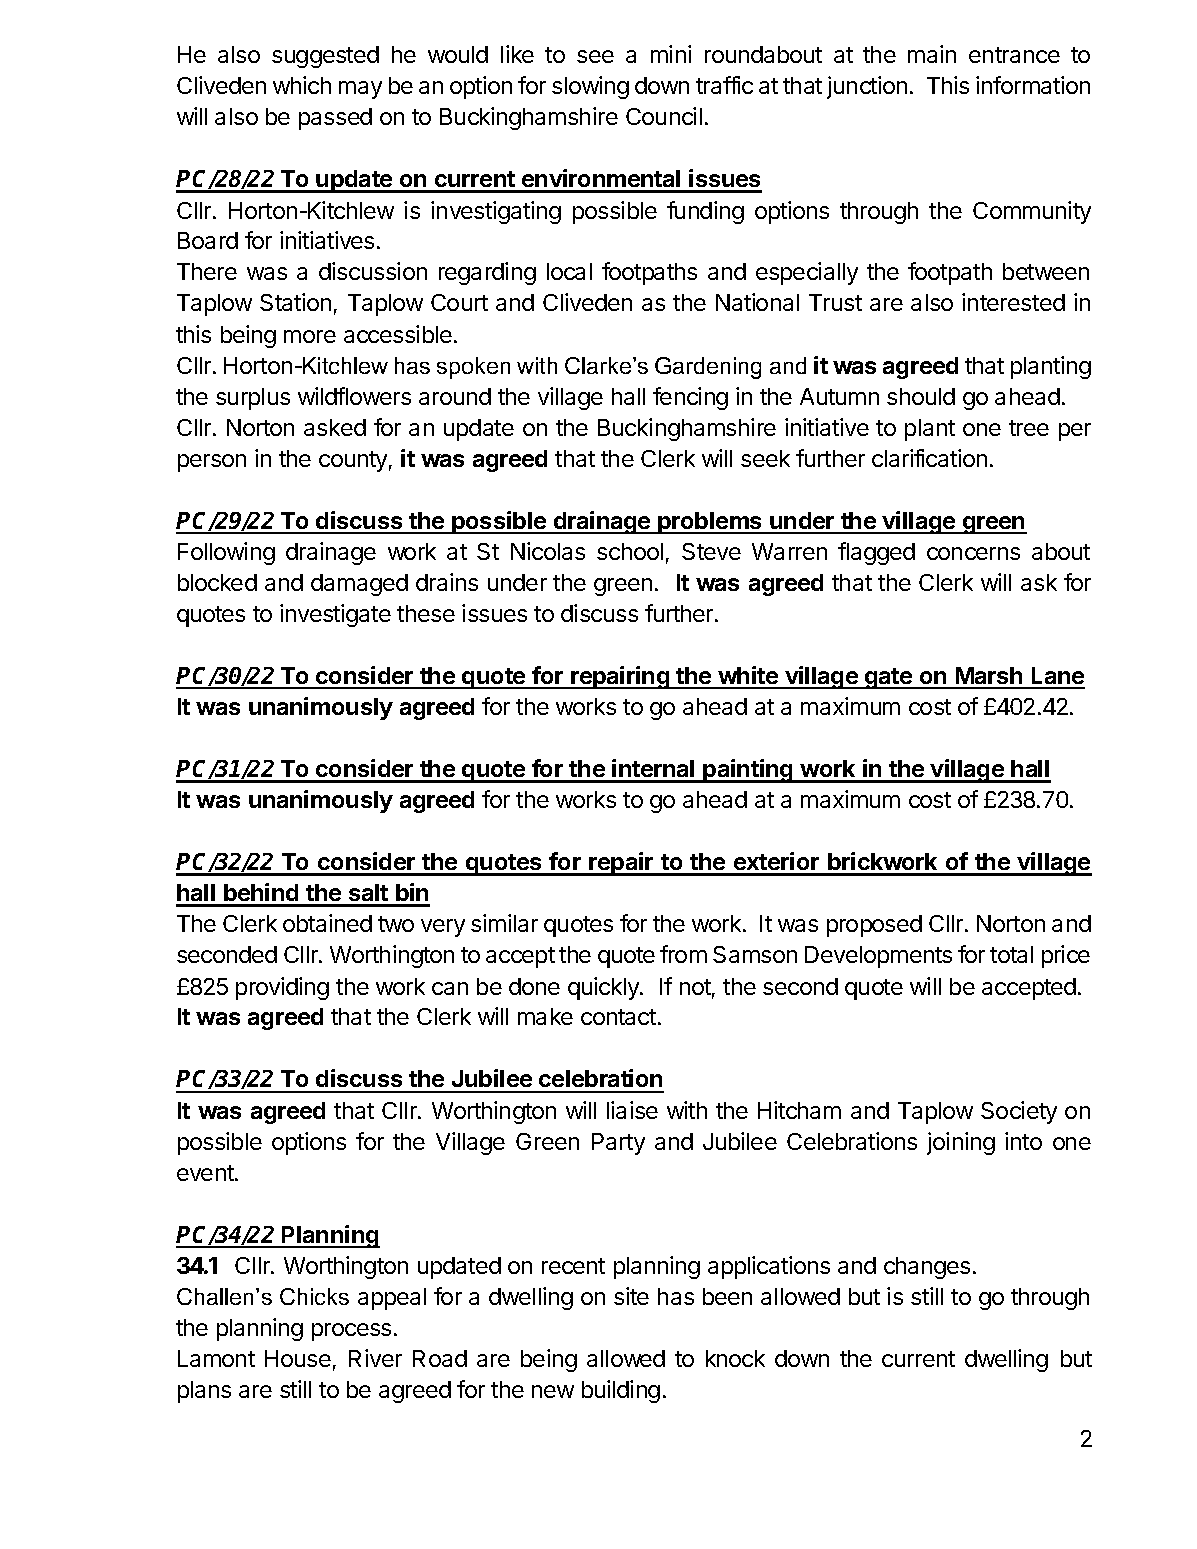  I want to click on concerns, so click(973, 553).
